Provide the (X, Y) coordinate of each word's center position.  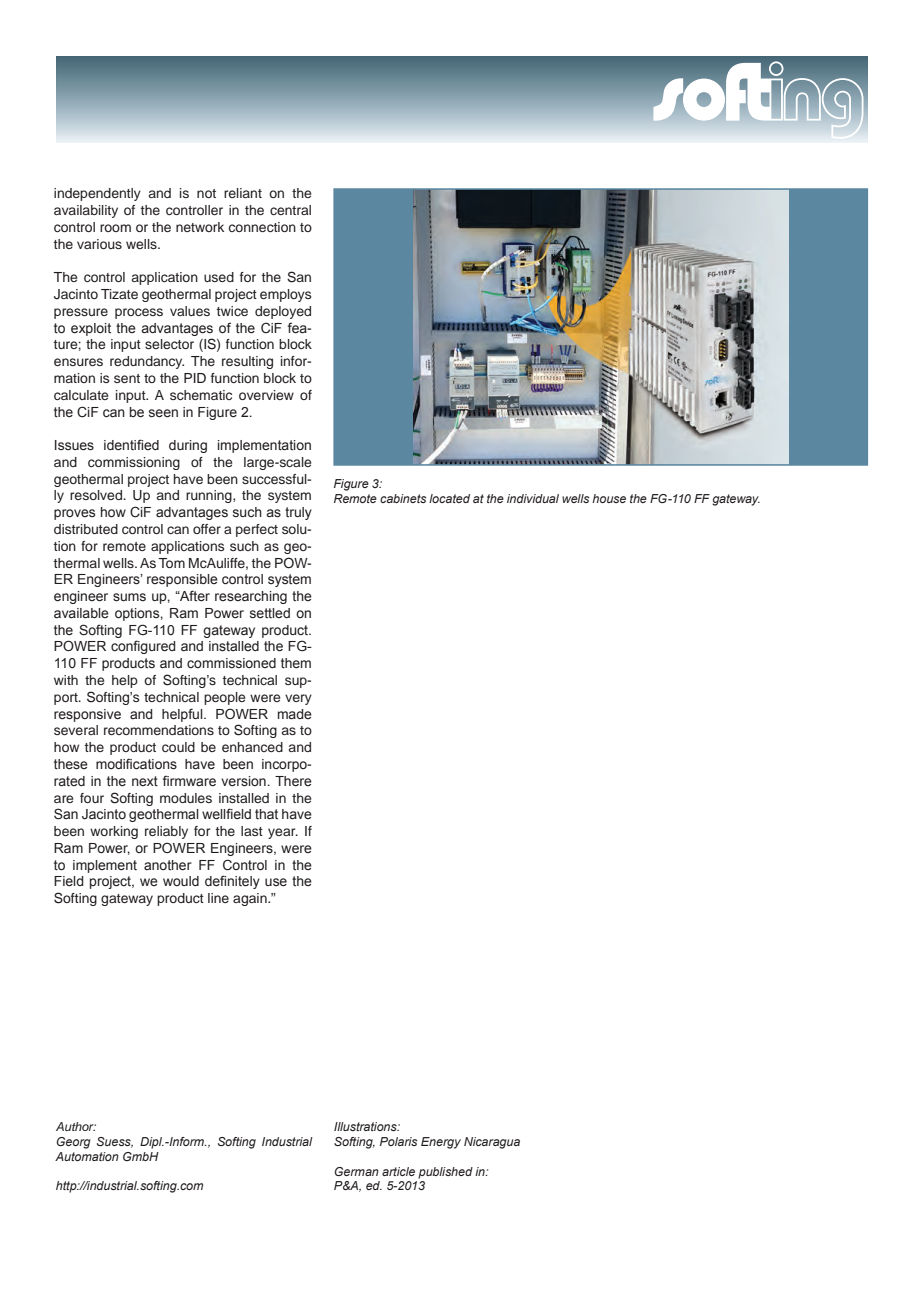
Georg (73, 1143)
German (356, 1171)
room (115, 228)
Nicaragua (492, 1143)
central (290, 210)
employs (285, 295)
